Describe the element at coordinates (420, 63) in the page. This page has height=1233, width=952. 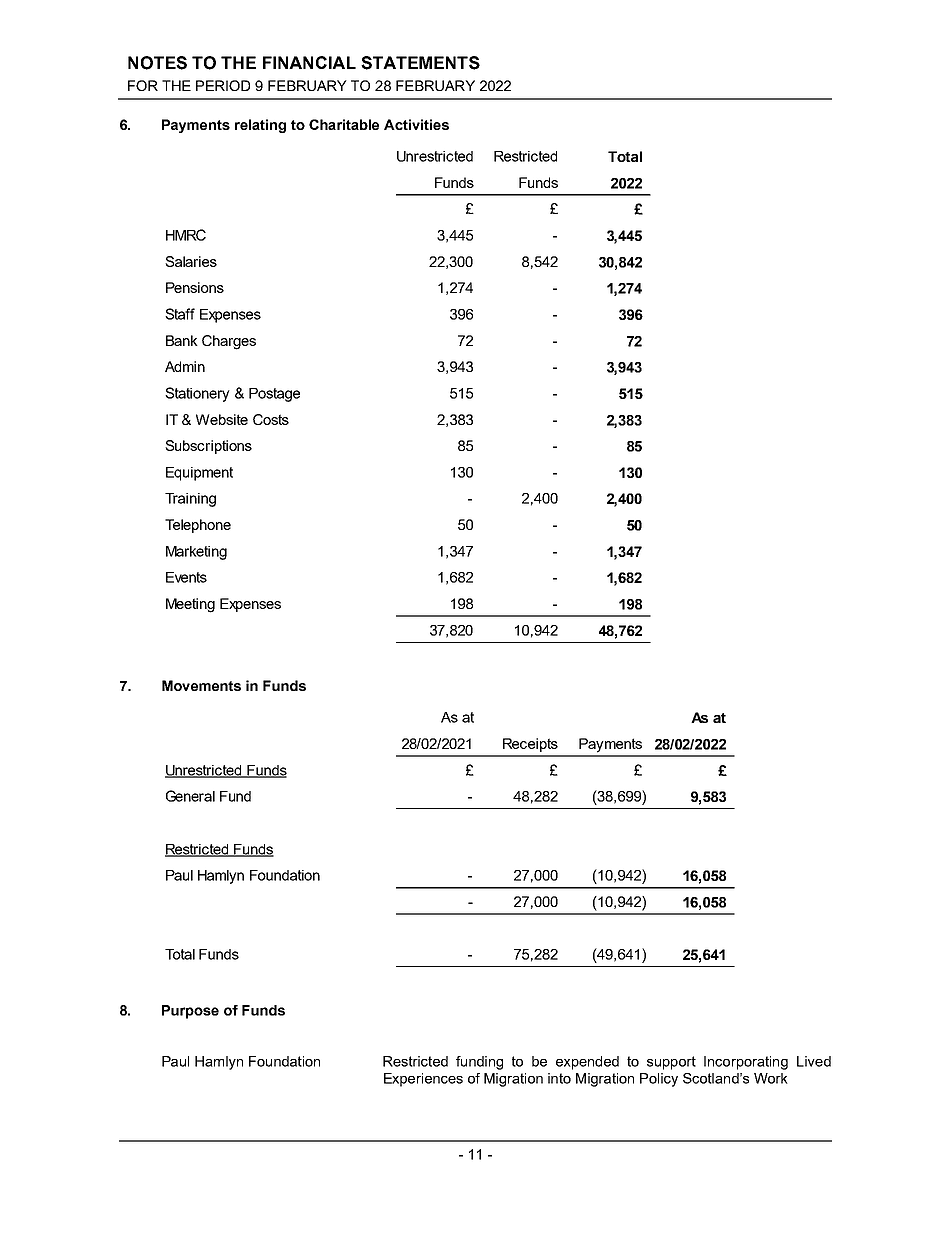
I see `STATEMENTS` at that location.
